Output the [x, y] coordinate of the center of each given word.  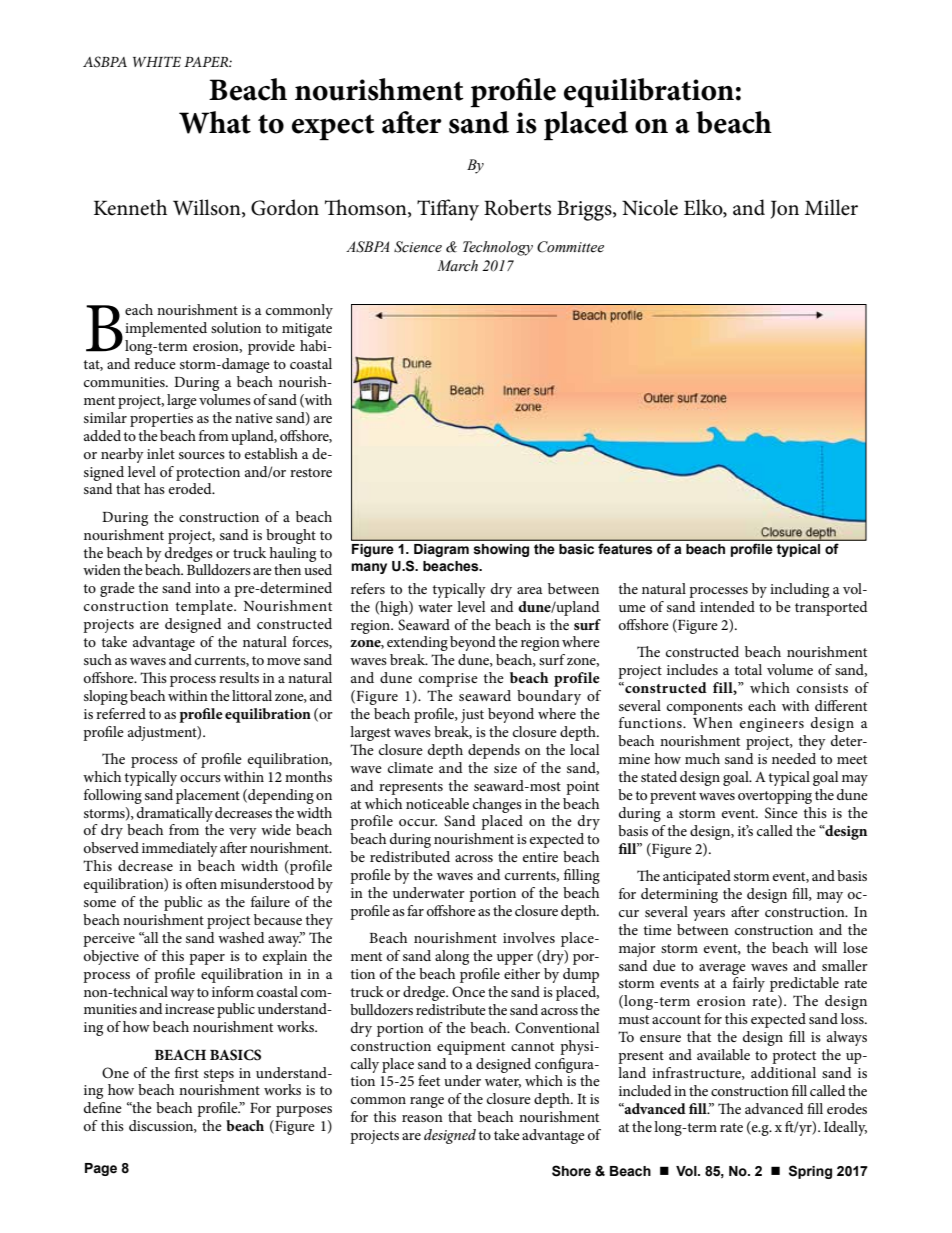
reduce [155, 363]
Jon [785, 209]
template [205, 607]
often [201, 883]
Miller [831, 207]
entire [540, 857]
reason [422, 1118]
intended [727, 606]
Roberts [517, 207]
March [457, 266]
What [215, 122]
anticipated [697, 877]
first [187, 1072]
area [530, 590]
